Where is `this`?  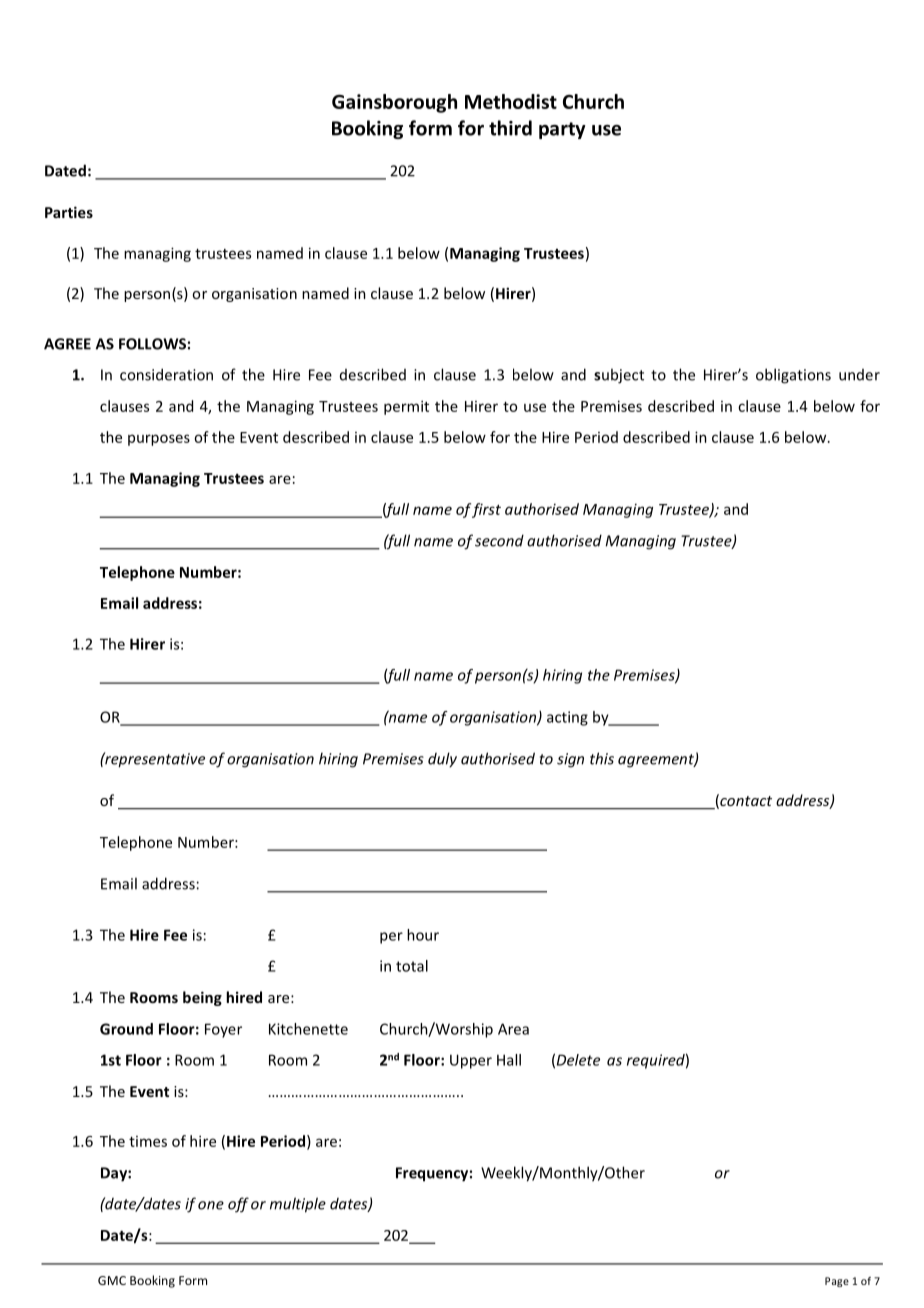 this is located at coordinates (602, 758).
